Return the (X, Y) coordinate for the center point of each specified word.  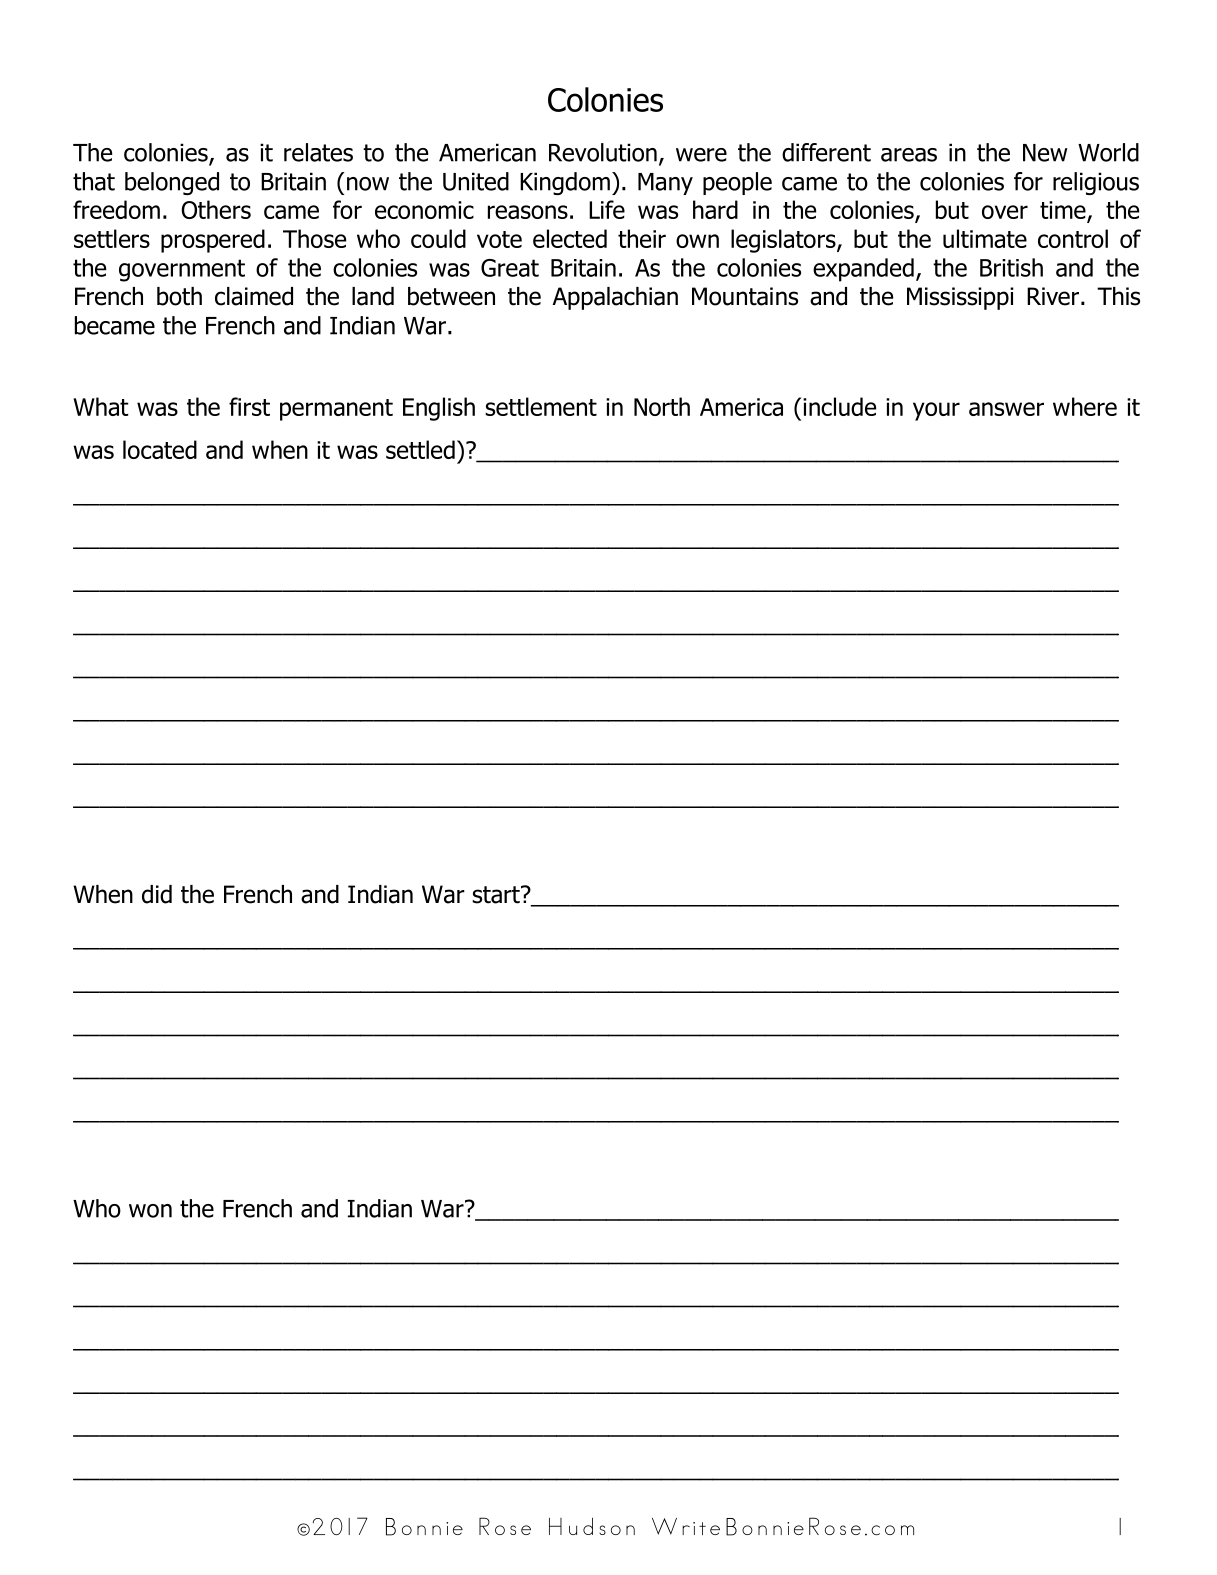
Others (216, 209)
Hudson (592, 1526)
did (157, 894)
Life (607, 209)
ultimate (985, 238)
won (150, 1211)
